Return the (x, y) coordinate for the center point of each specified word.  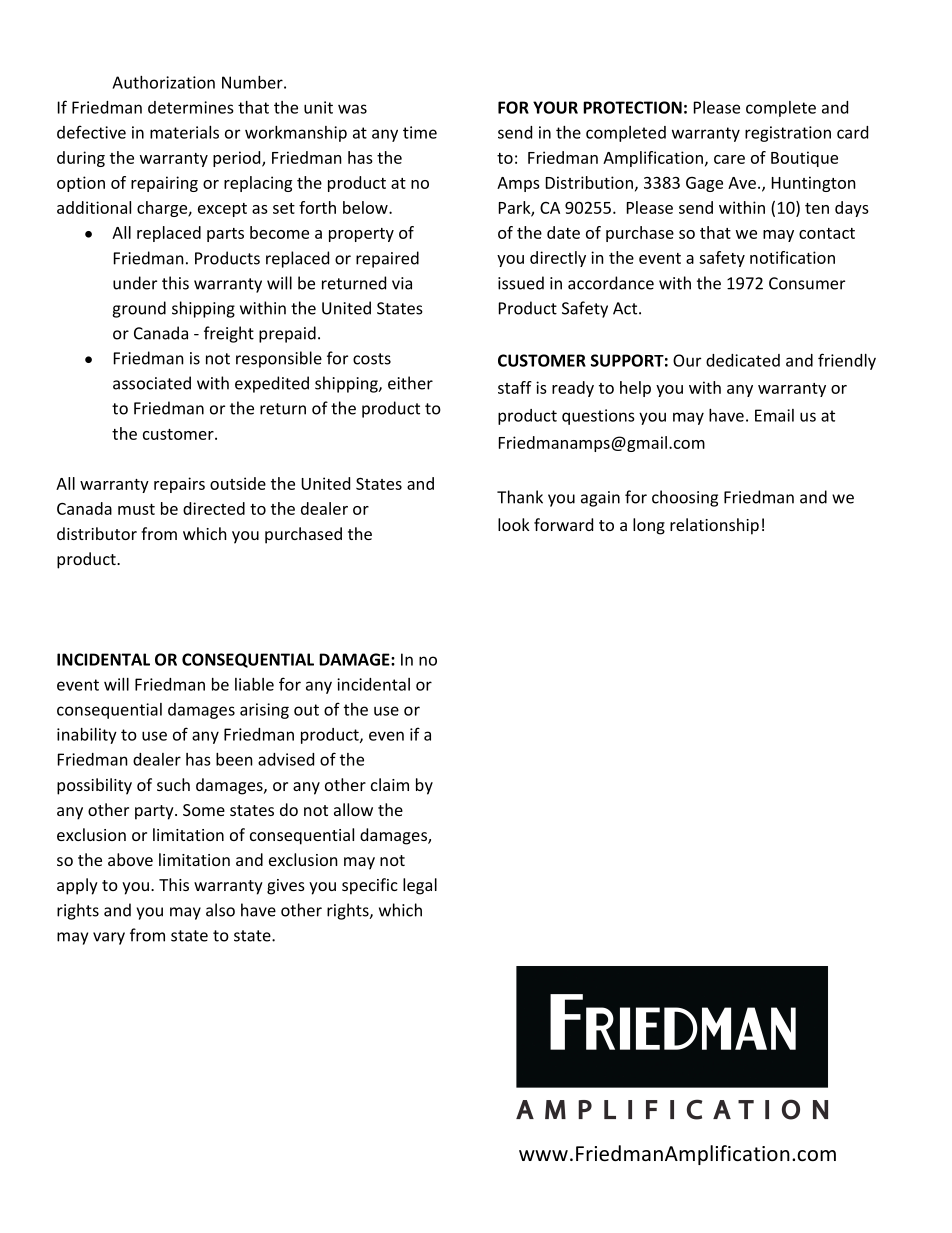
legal (420, 886)
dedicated (743, 360)
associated (152, 383)
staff (515, 387)
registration (788, 134)
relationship (714, 526)
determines (191, 107)
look (514, 524)
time (420, 132)
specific (370, 886)
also (220, 910)
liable (254, 684)
